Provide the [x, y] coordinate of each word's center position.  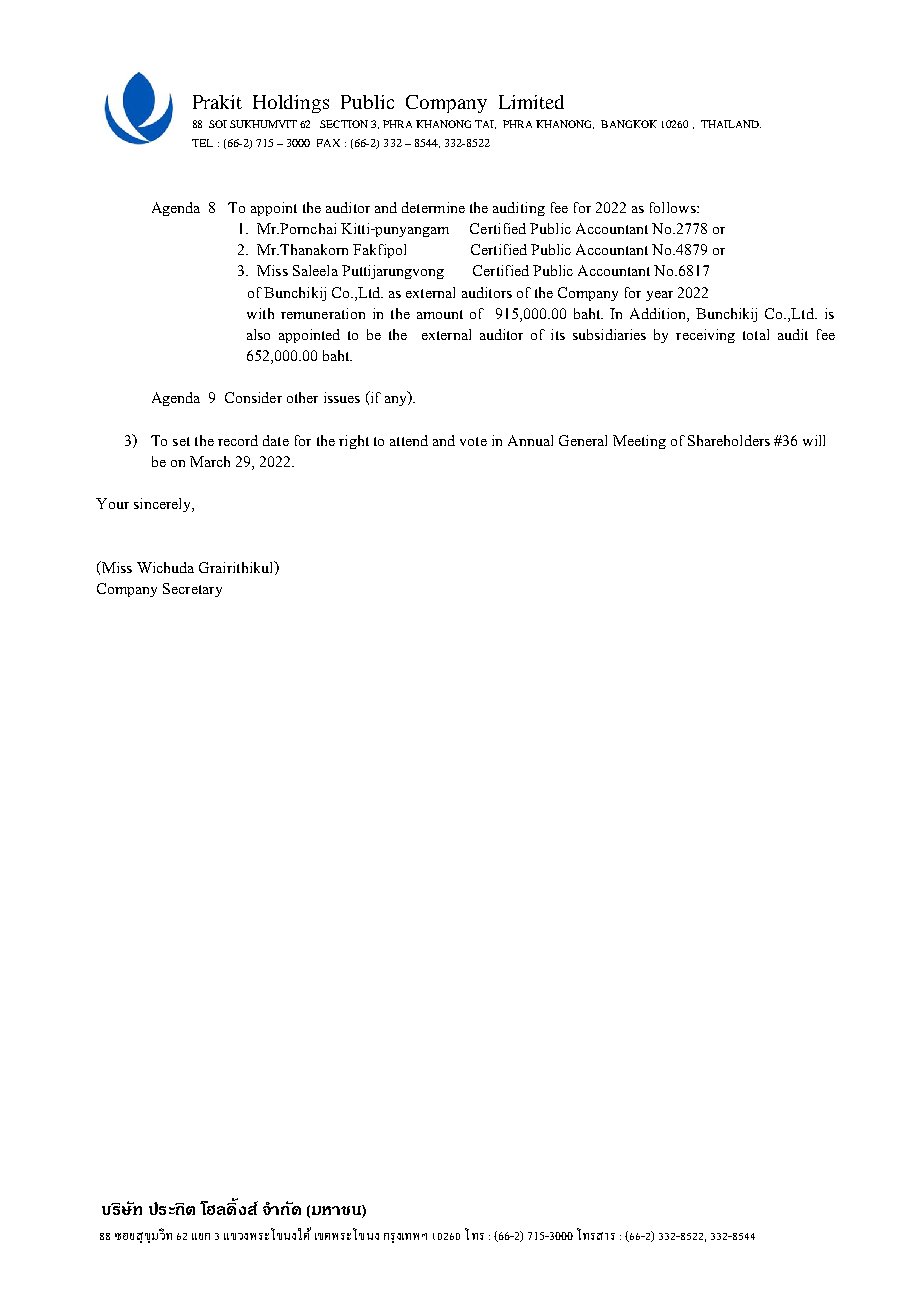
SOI [218, 124]
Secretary [192, 590]
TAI [485, 124]
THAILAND [731, 124]
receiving [705, 336]
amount [440, 314]
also [258, 334]
